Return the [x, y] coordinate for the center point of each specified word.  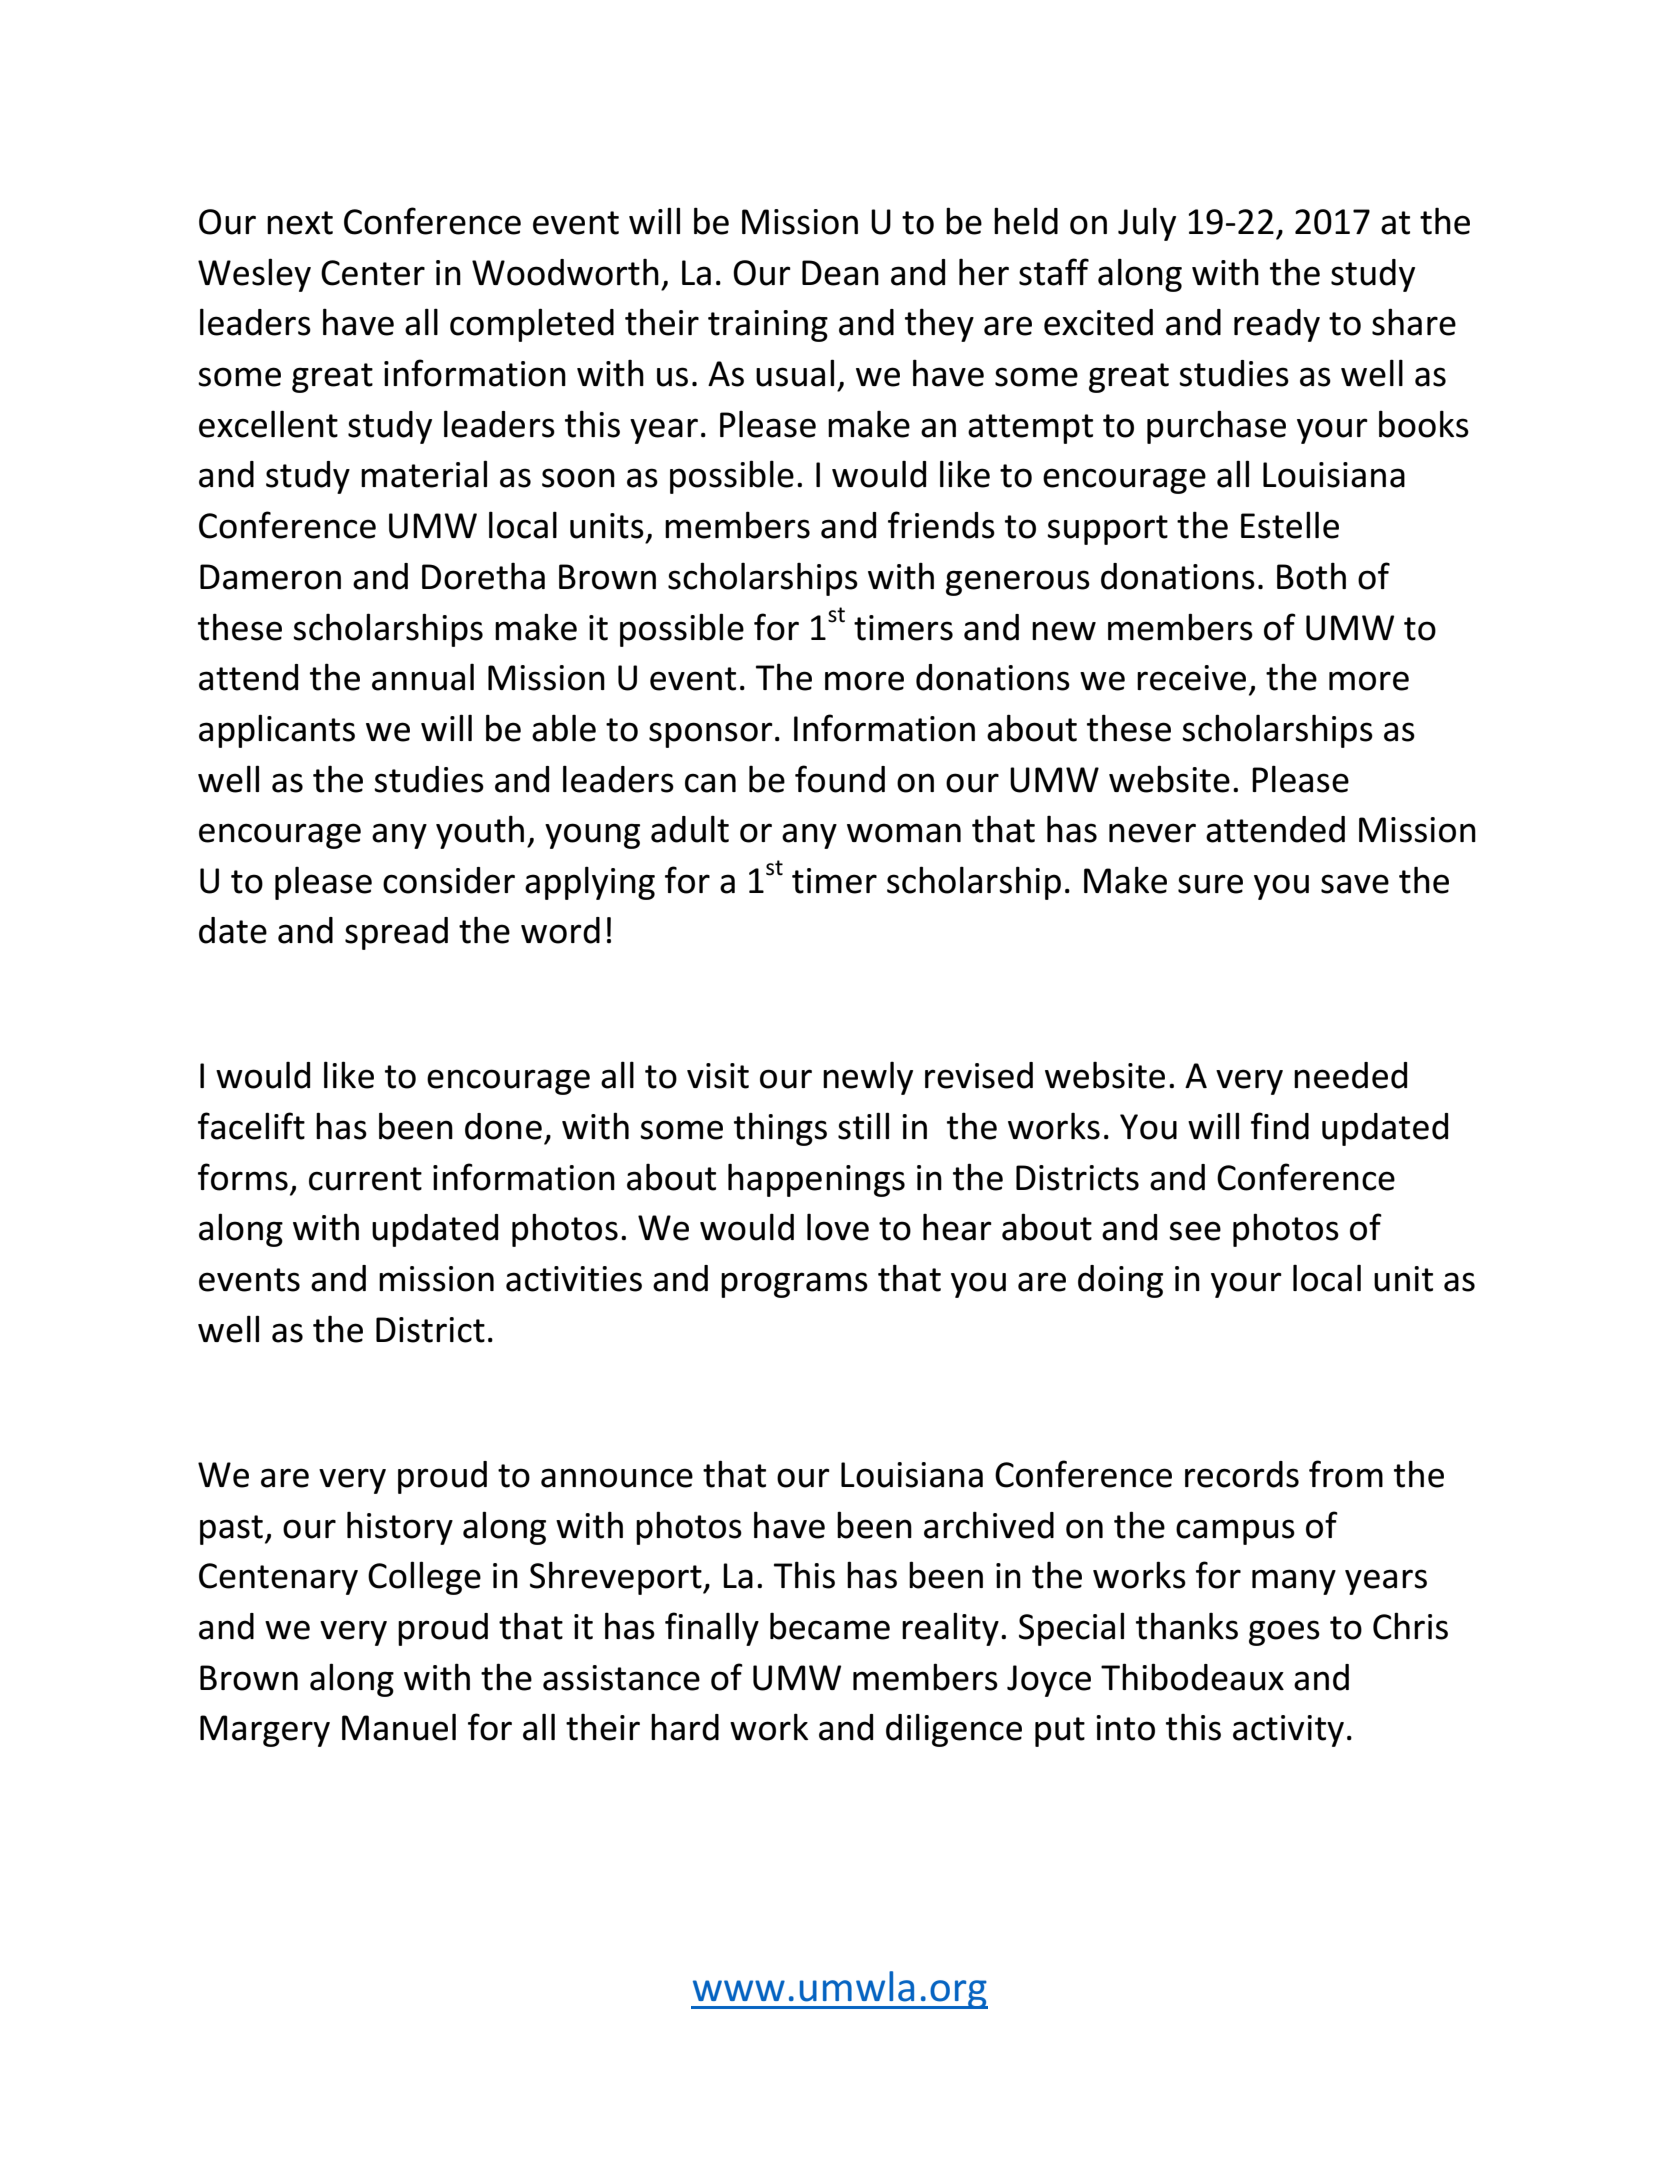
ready [1277, 325]
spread [396, 933]
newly [868, 1078]
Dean [840, 273]
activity [1288, 1731]
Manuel [399, 1727]
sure [1210, 884]
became [830, 1626]
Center [373, 273]
